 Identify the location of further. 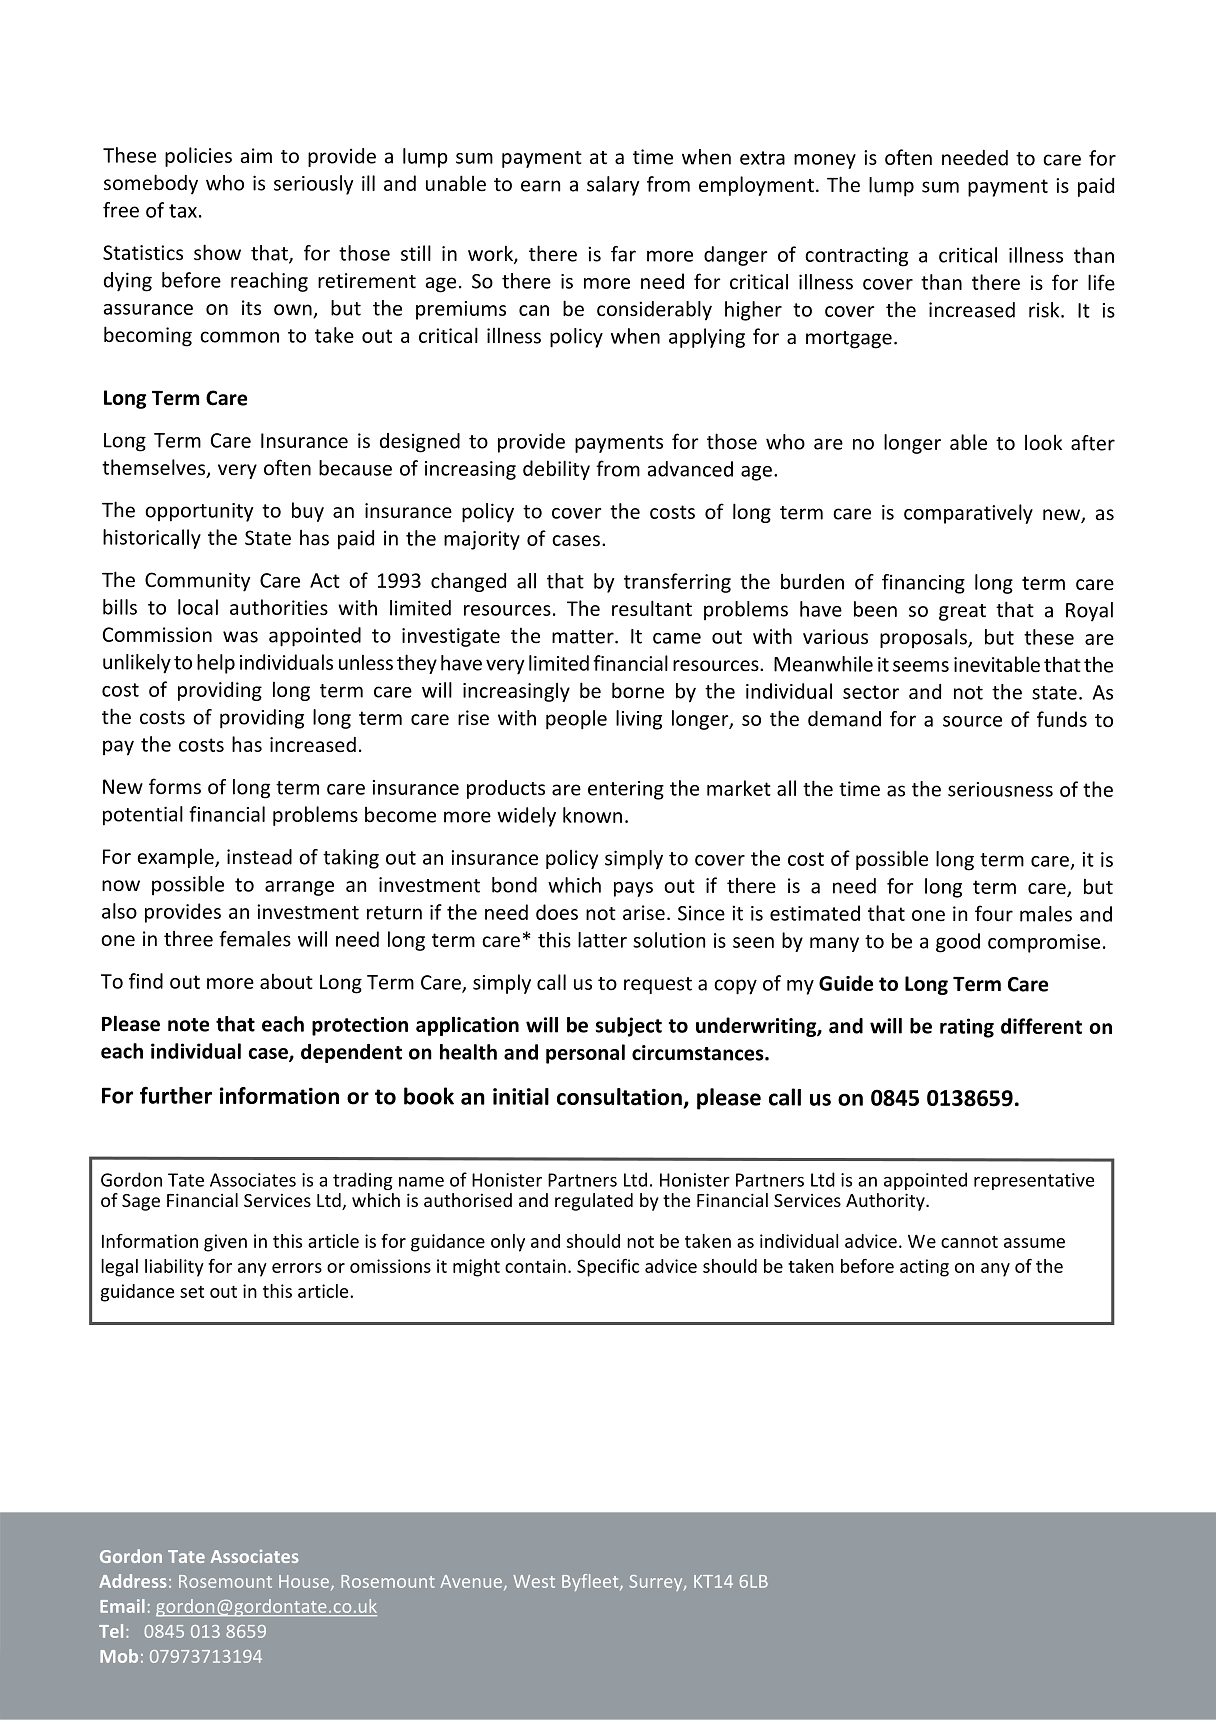
(176, 1095).
